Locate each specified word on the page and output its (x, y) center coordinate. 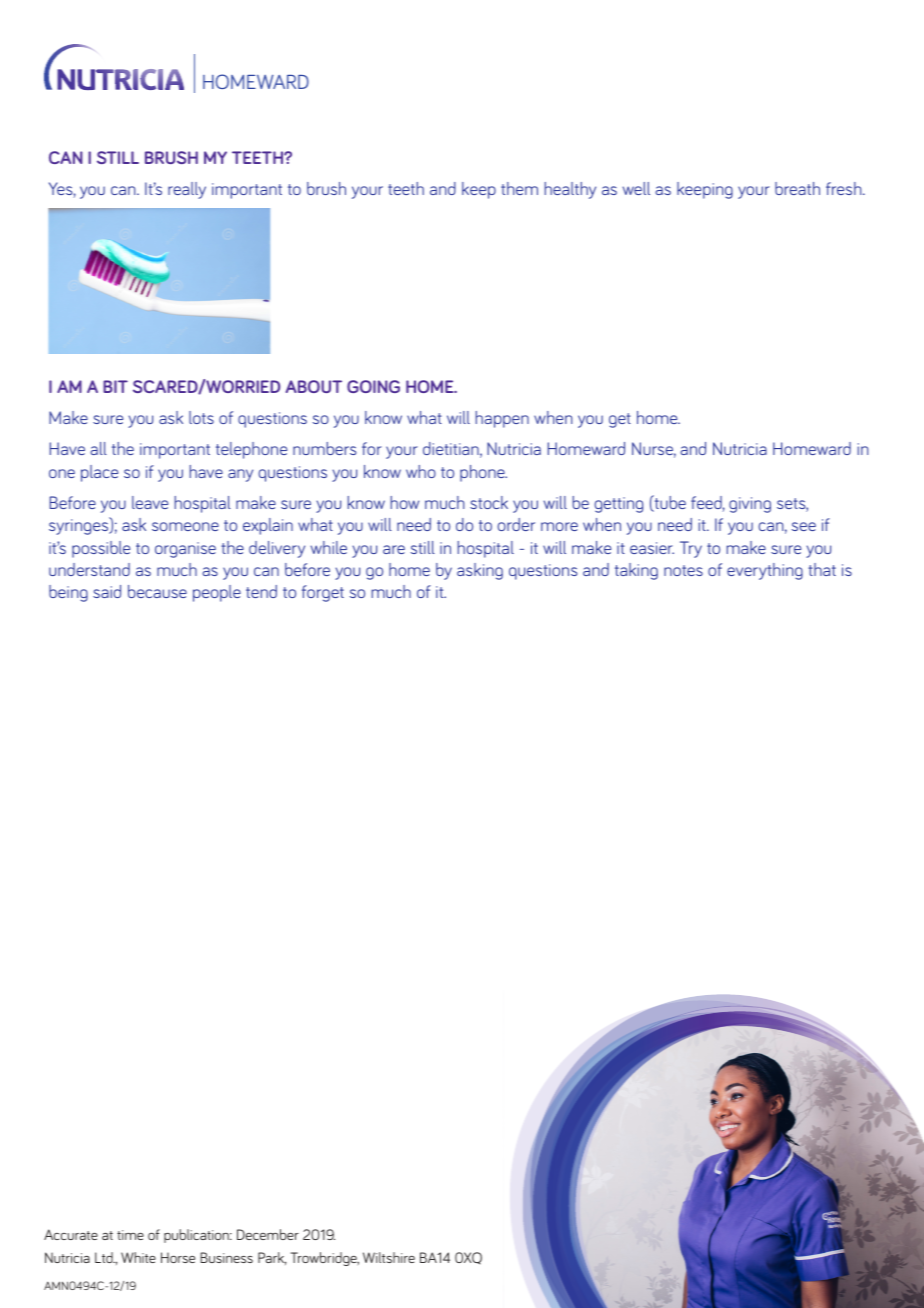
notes (683, 570)
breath (797, 188)
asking (480, 571)
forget (323, 593)
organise (185, 550)
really (187, 190)
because (157, 591)
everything (765, 571)
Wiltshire (389, 1257)
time (130, 1235)
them (519, 188)
